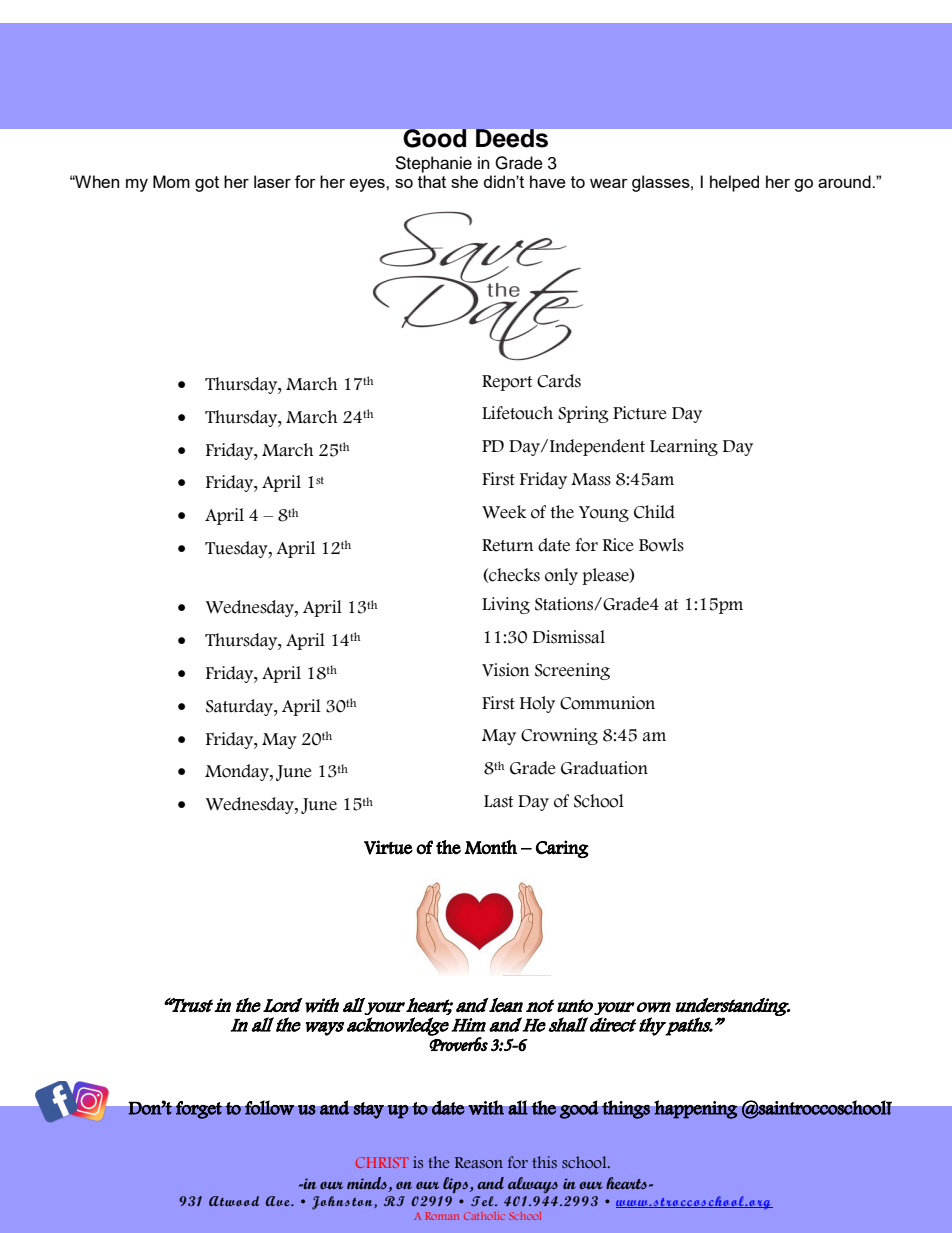 This screenshot has width=952, height=1233. What do you see at coordinates (508, 545) in the screenshot?
I see `Return` at bounding box center [508, 545].
